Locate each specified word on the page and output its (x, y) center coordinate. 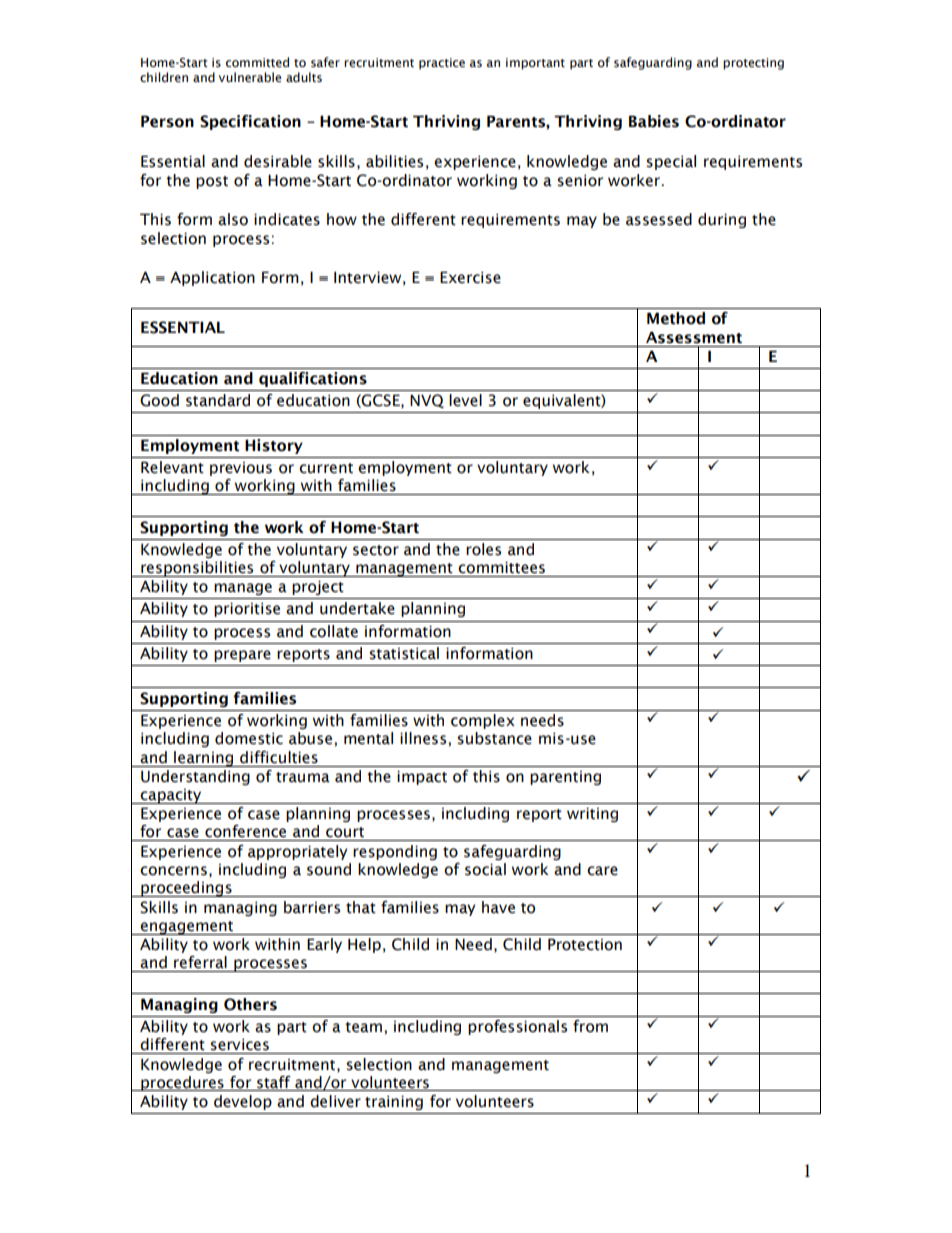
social (485, 869)
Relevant (172, 467)
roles (483, 549)
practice (442, 64)
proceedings (186, 889)
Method (676, 318)
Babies (654, 121)
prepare (242, 656)
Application (212, 278)
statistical (404, 653)
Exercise (470, 277)
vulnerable (250, 77)
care (602, 871)
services (239, 1044)
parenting (565, 778)
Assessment (694, 337)
